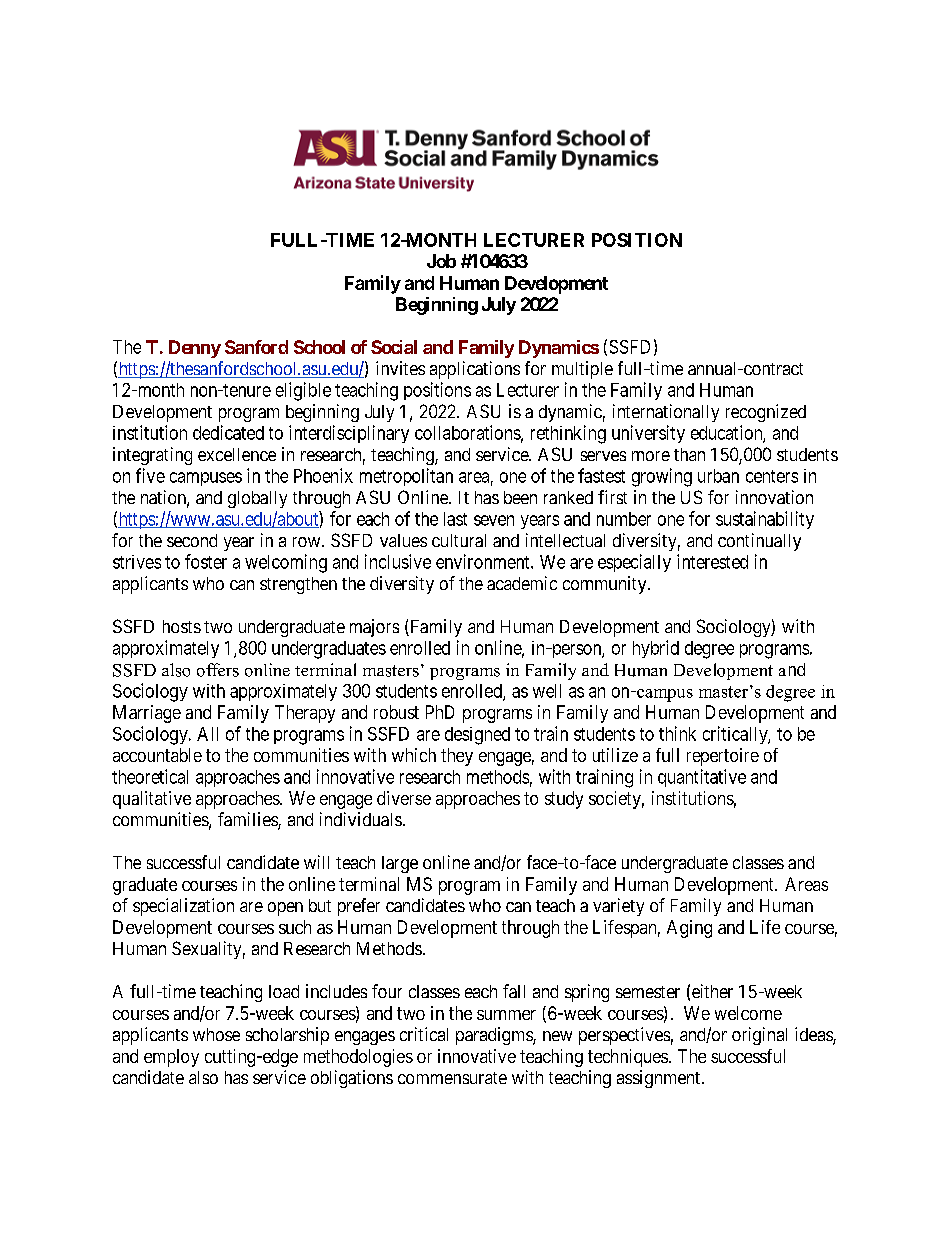  I want to click on whose, so click(216, 1034).
